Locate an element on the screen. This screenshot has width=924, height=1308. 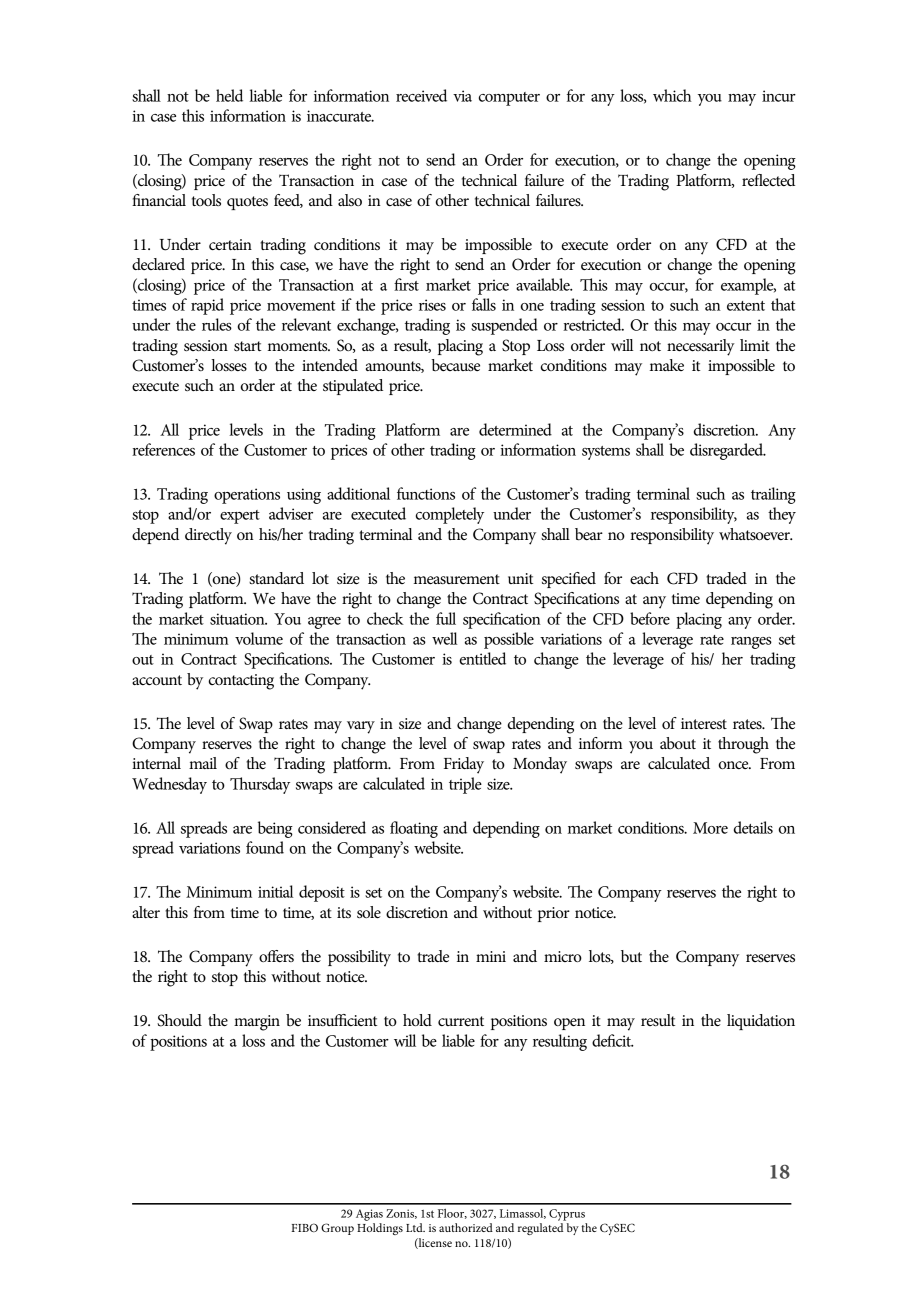
current is located at coordinates (461, 1021).
